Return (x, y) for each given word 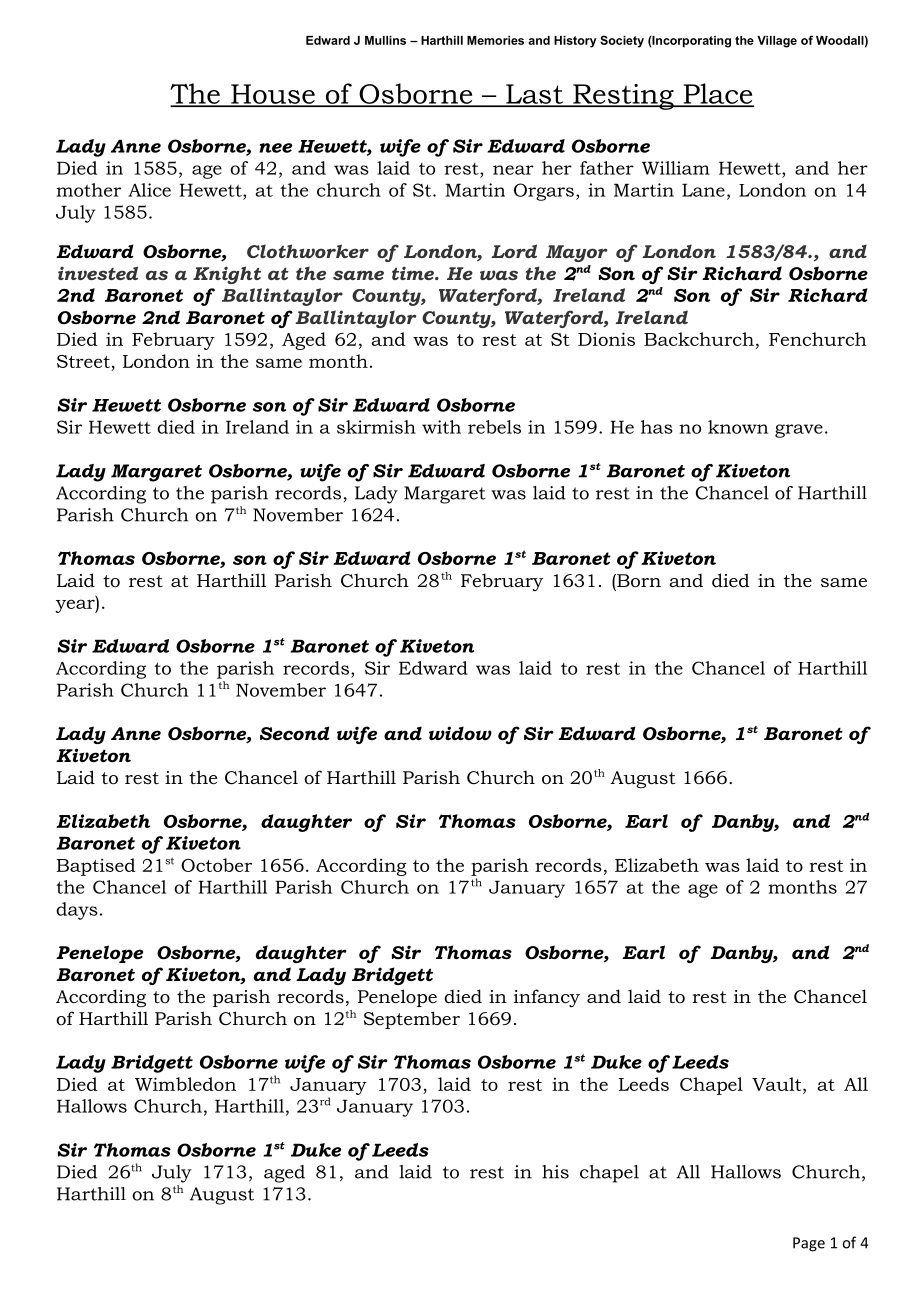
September (412, 1020)
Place (717, 94)
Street (83, 361)
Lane (703, 190)
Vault (778, 1084)
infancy (547, 998)
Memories (495, 40)
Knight (227, 275)
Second (295, 733)
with (441, 427)
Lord (514, 251)
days (77, 911)
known (738, 427)
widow (460, 733)
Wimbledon (185, 1084)
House (273, 95)
